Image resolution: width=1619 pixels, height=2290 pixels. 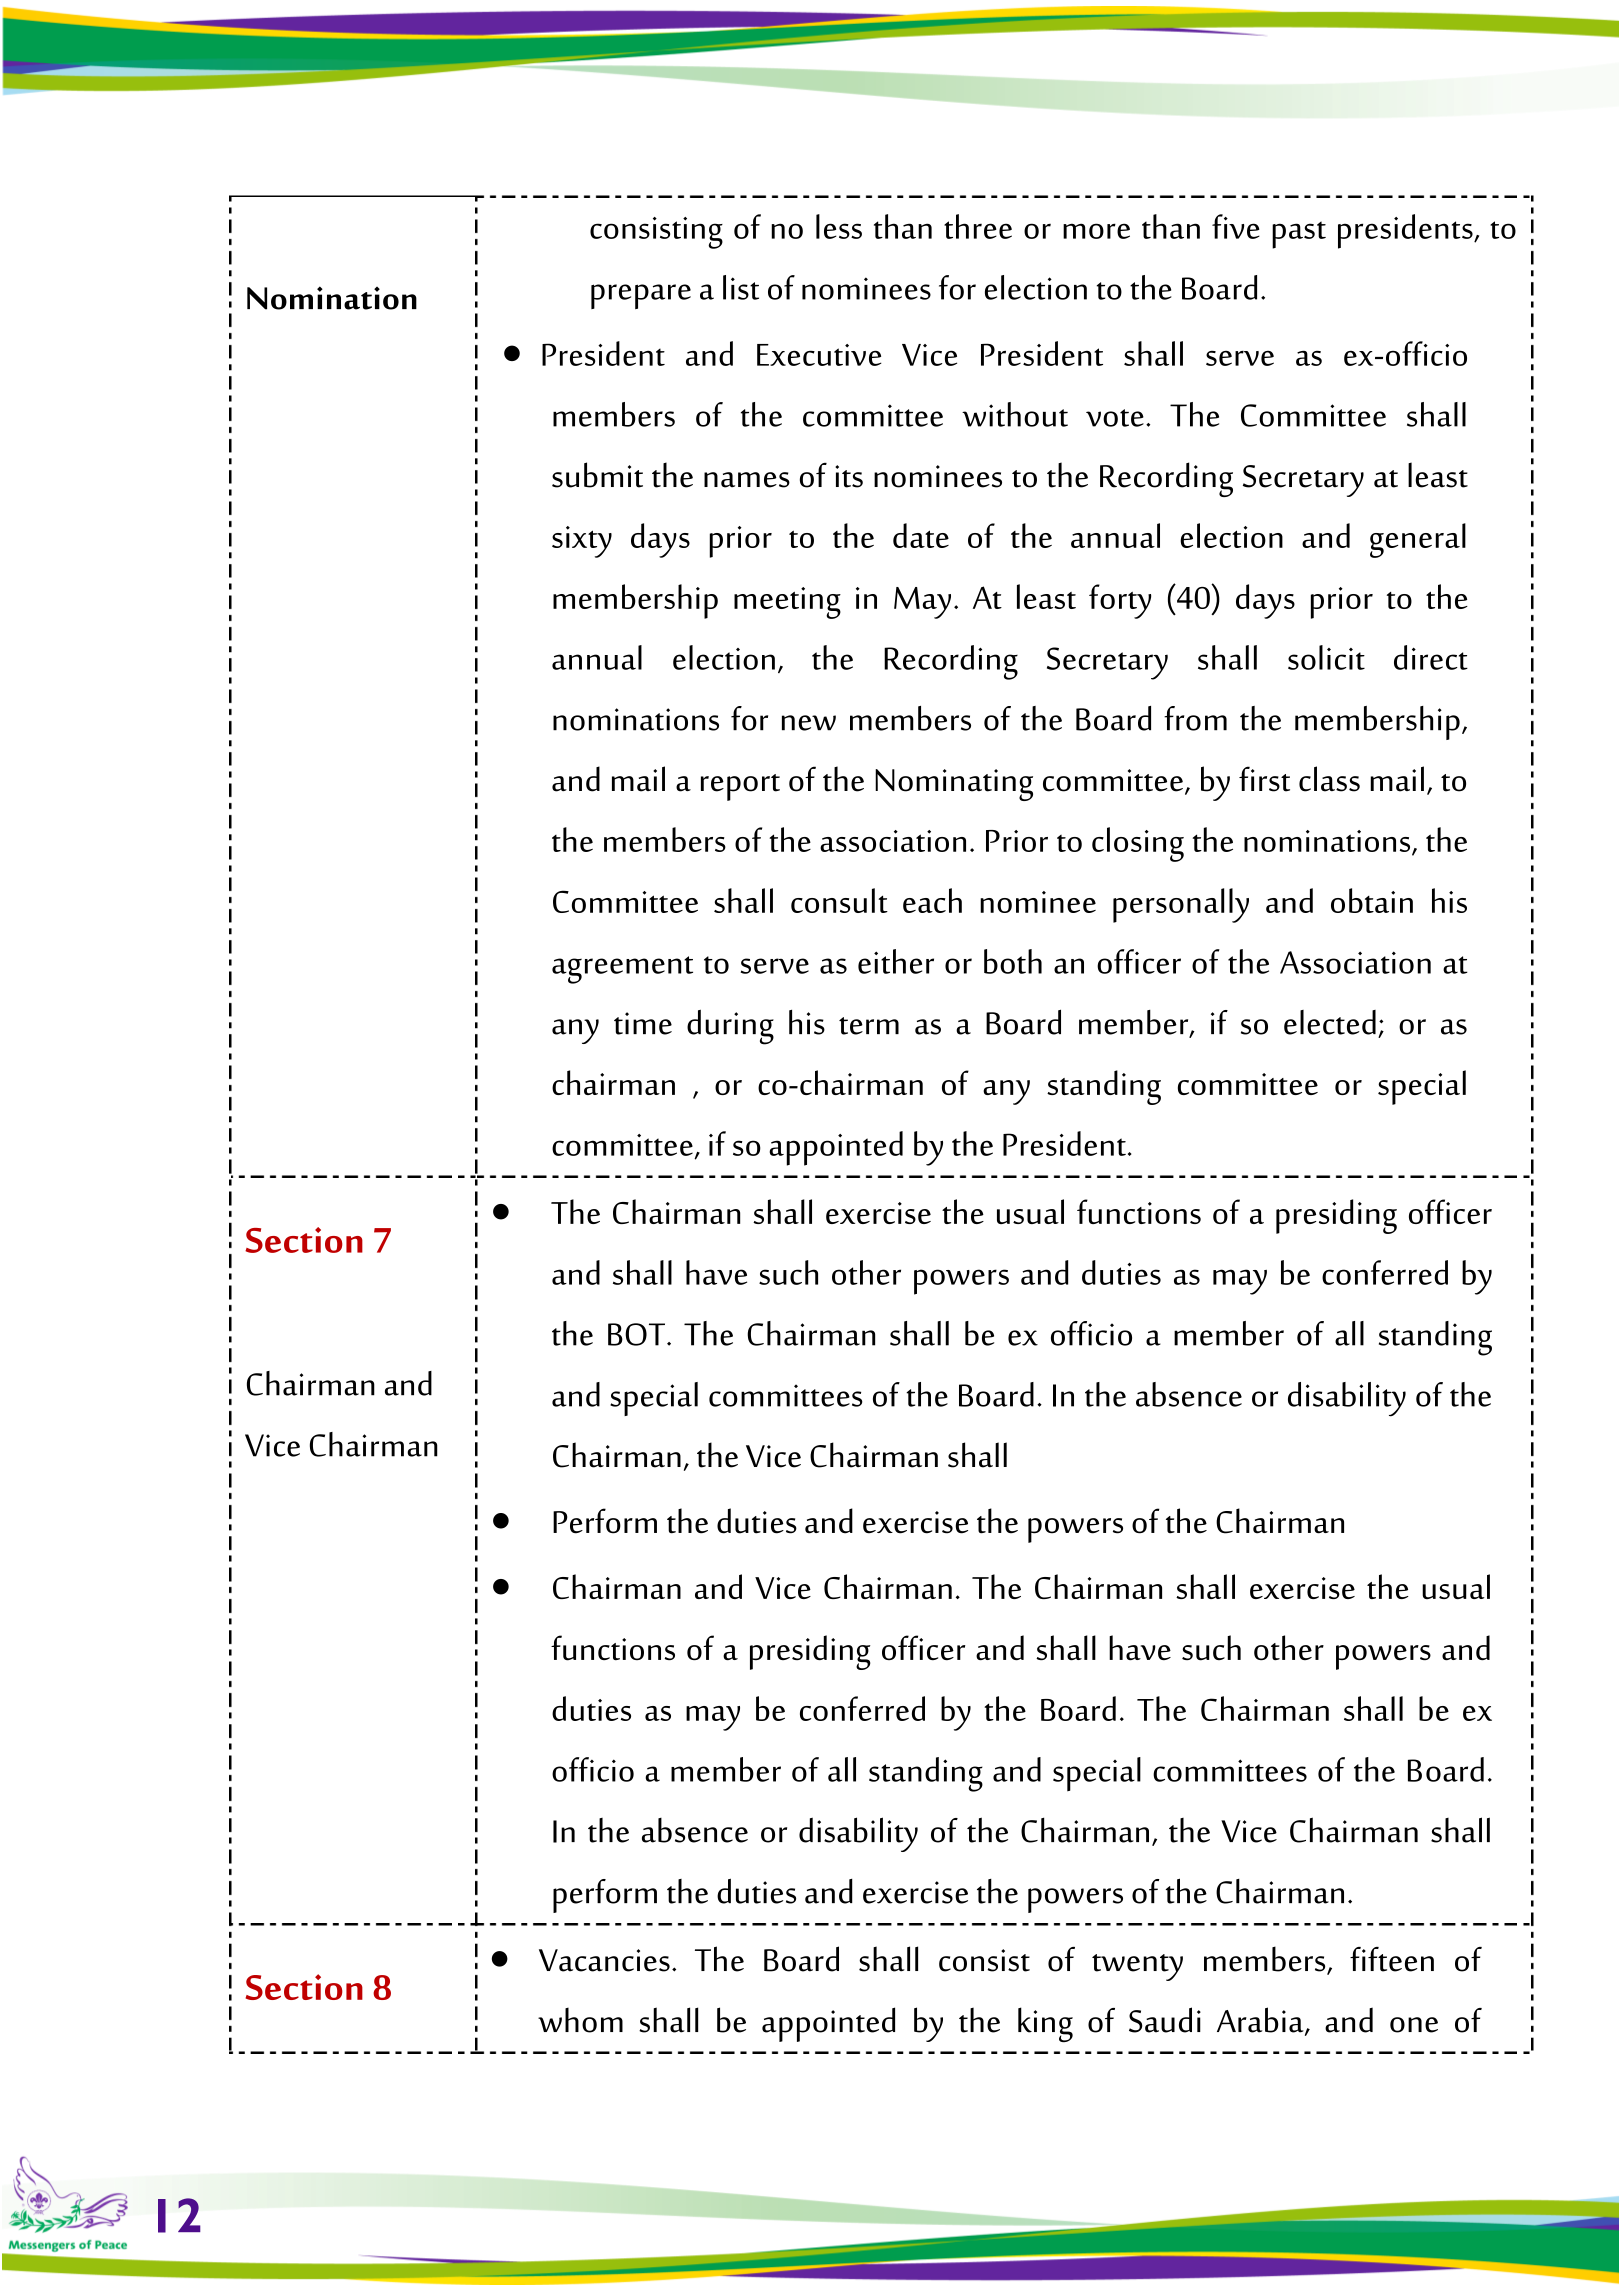 What do you see at coordinates (730, 1027) in the document?
I see `during` at bounding box center [730, 1027].
